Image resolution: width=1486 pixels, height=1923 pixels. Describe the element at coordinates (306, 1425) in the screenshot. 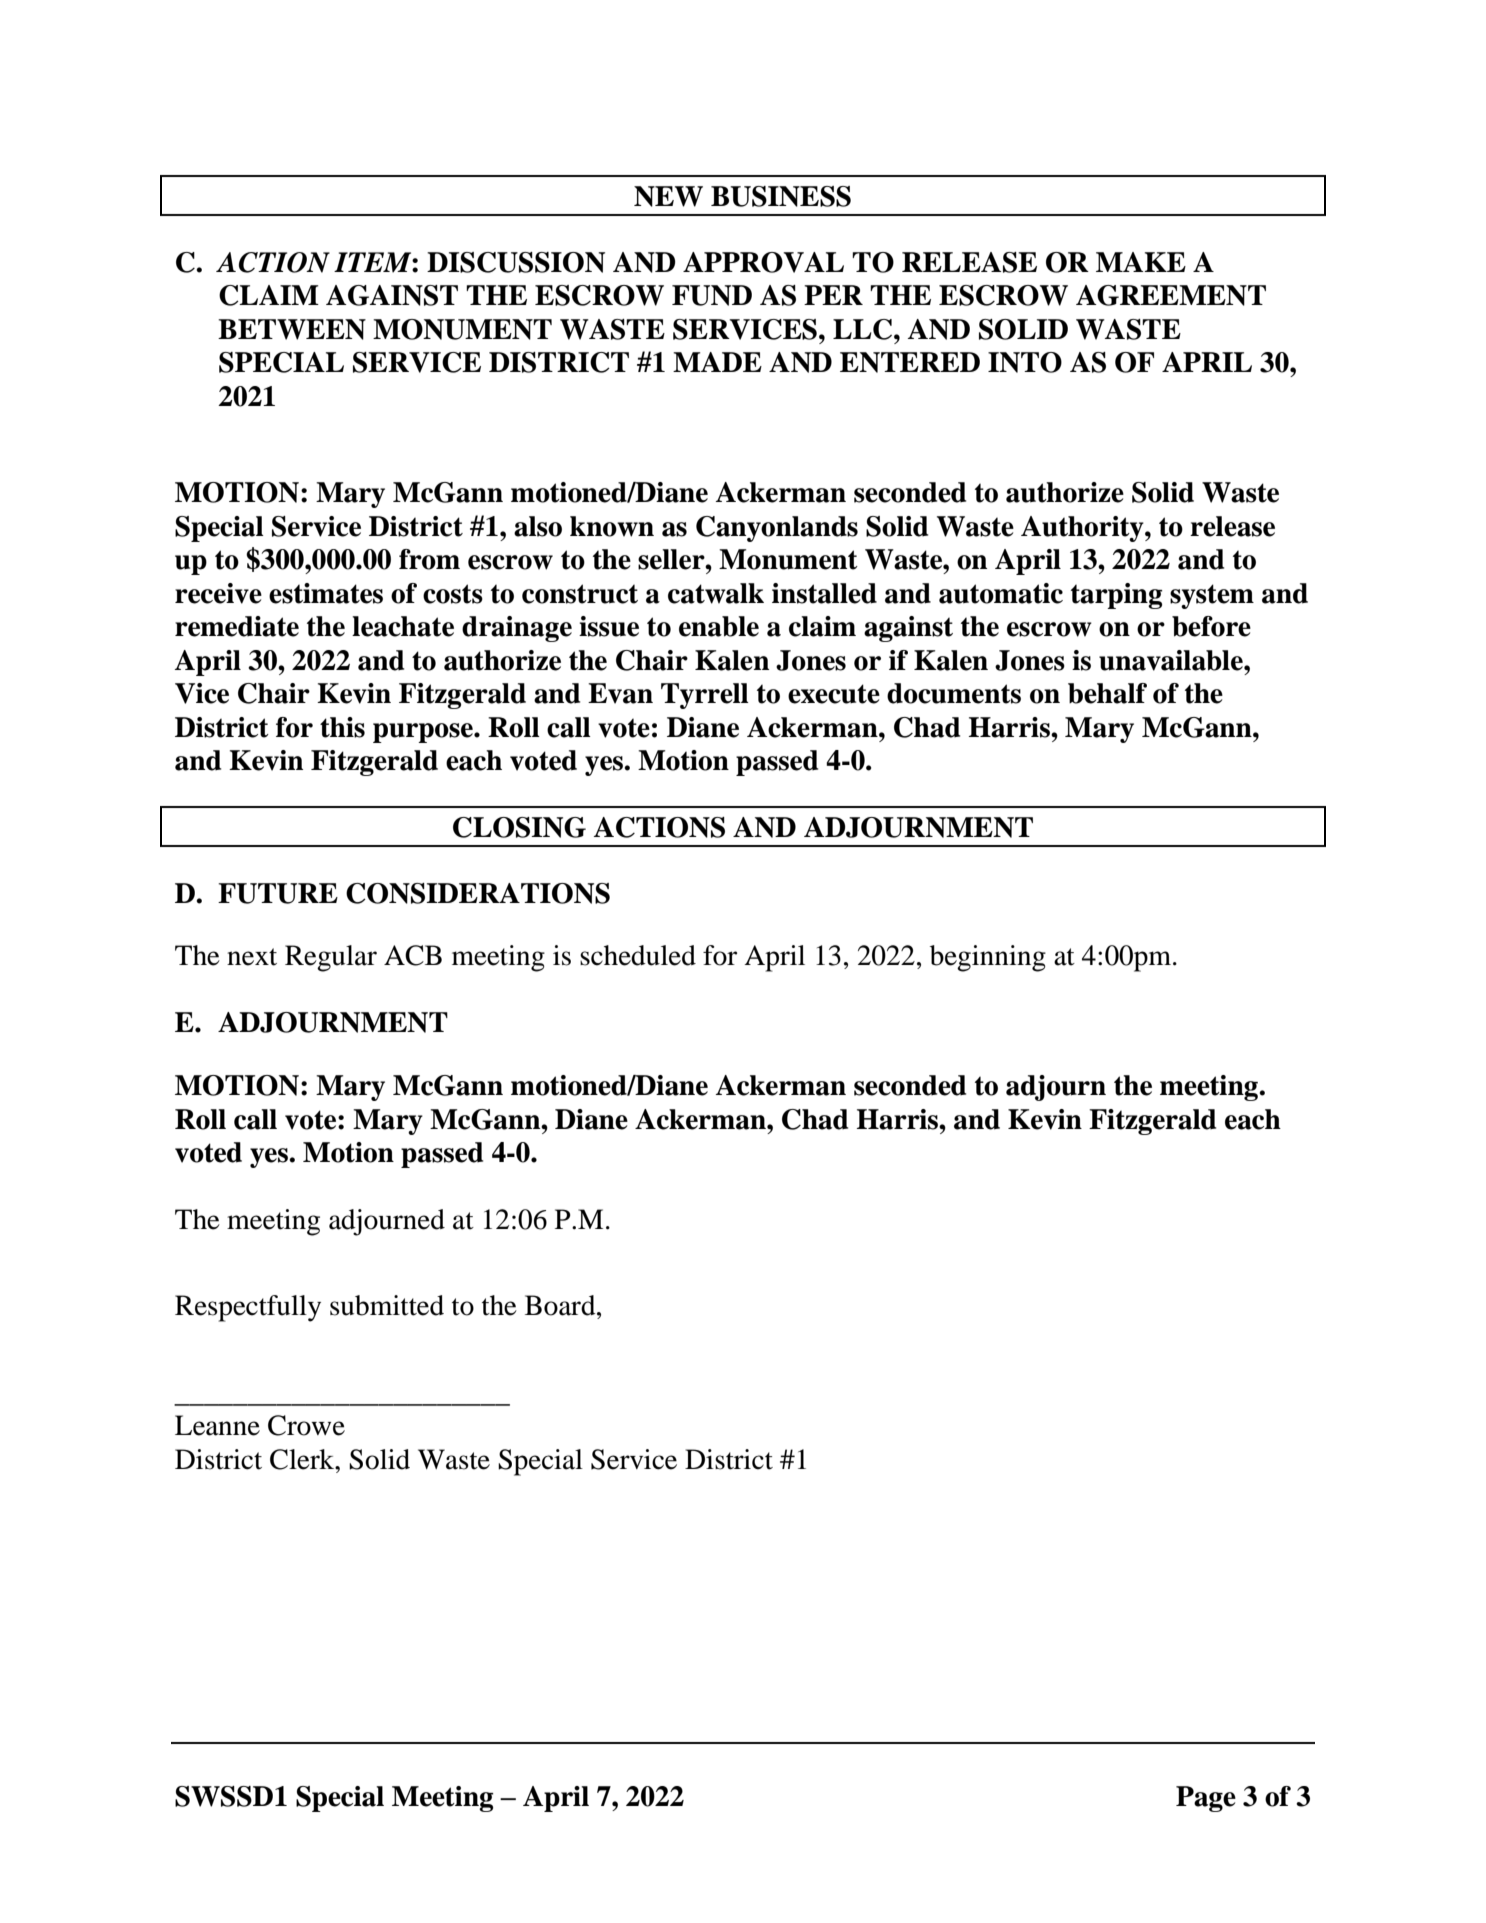

I see `Crowe` at that location.
